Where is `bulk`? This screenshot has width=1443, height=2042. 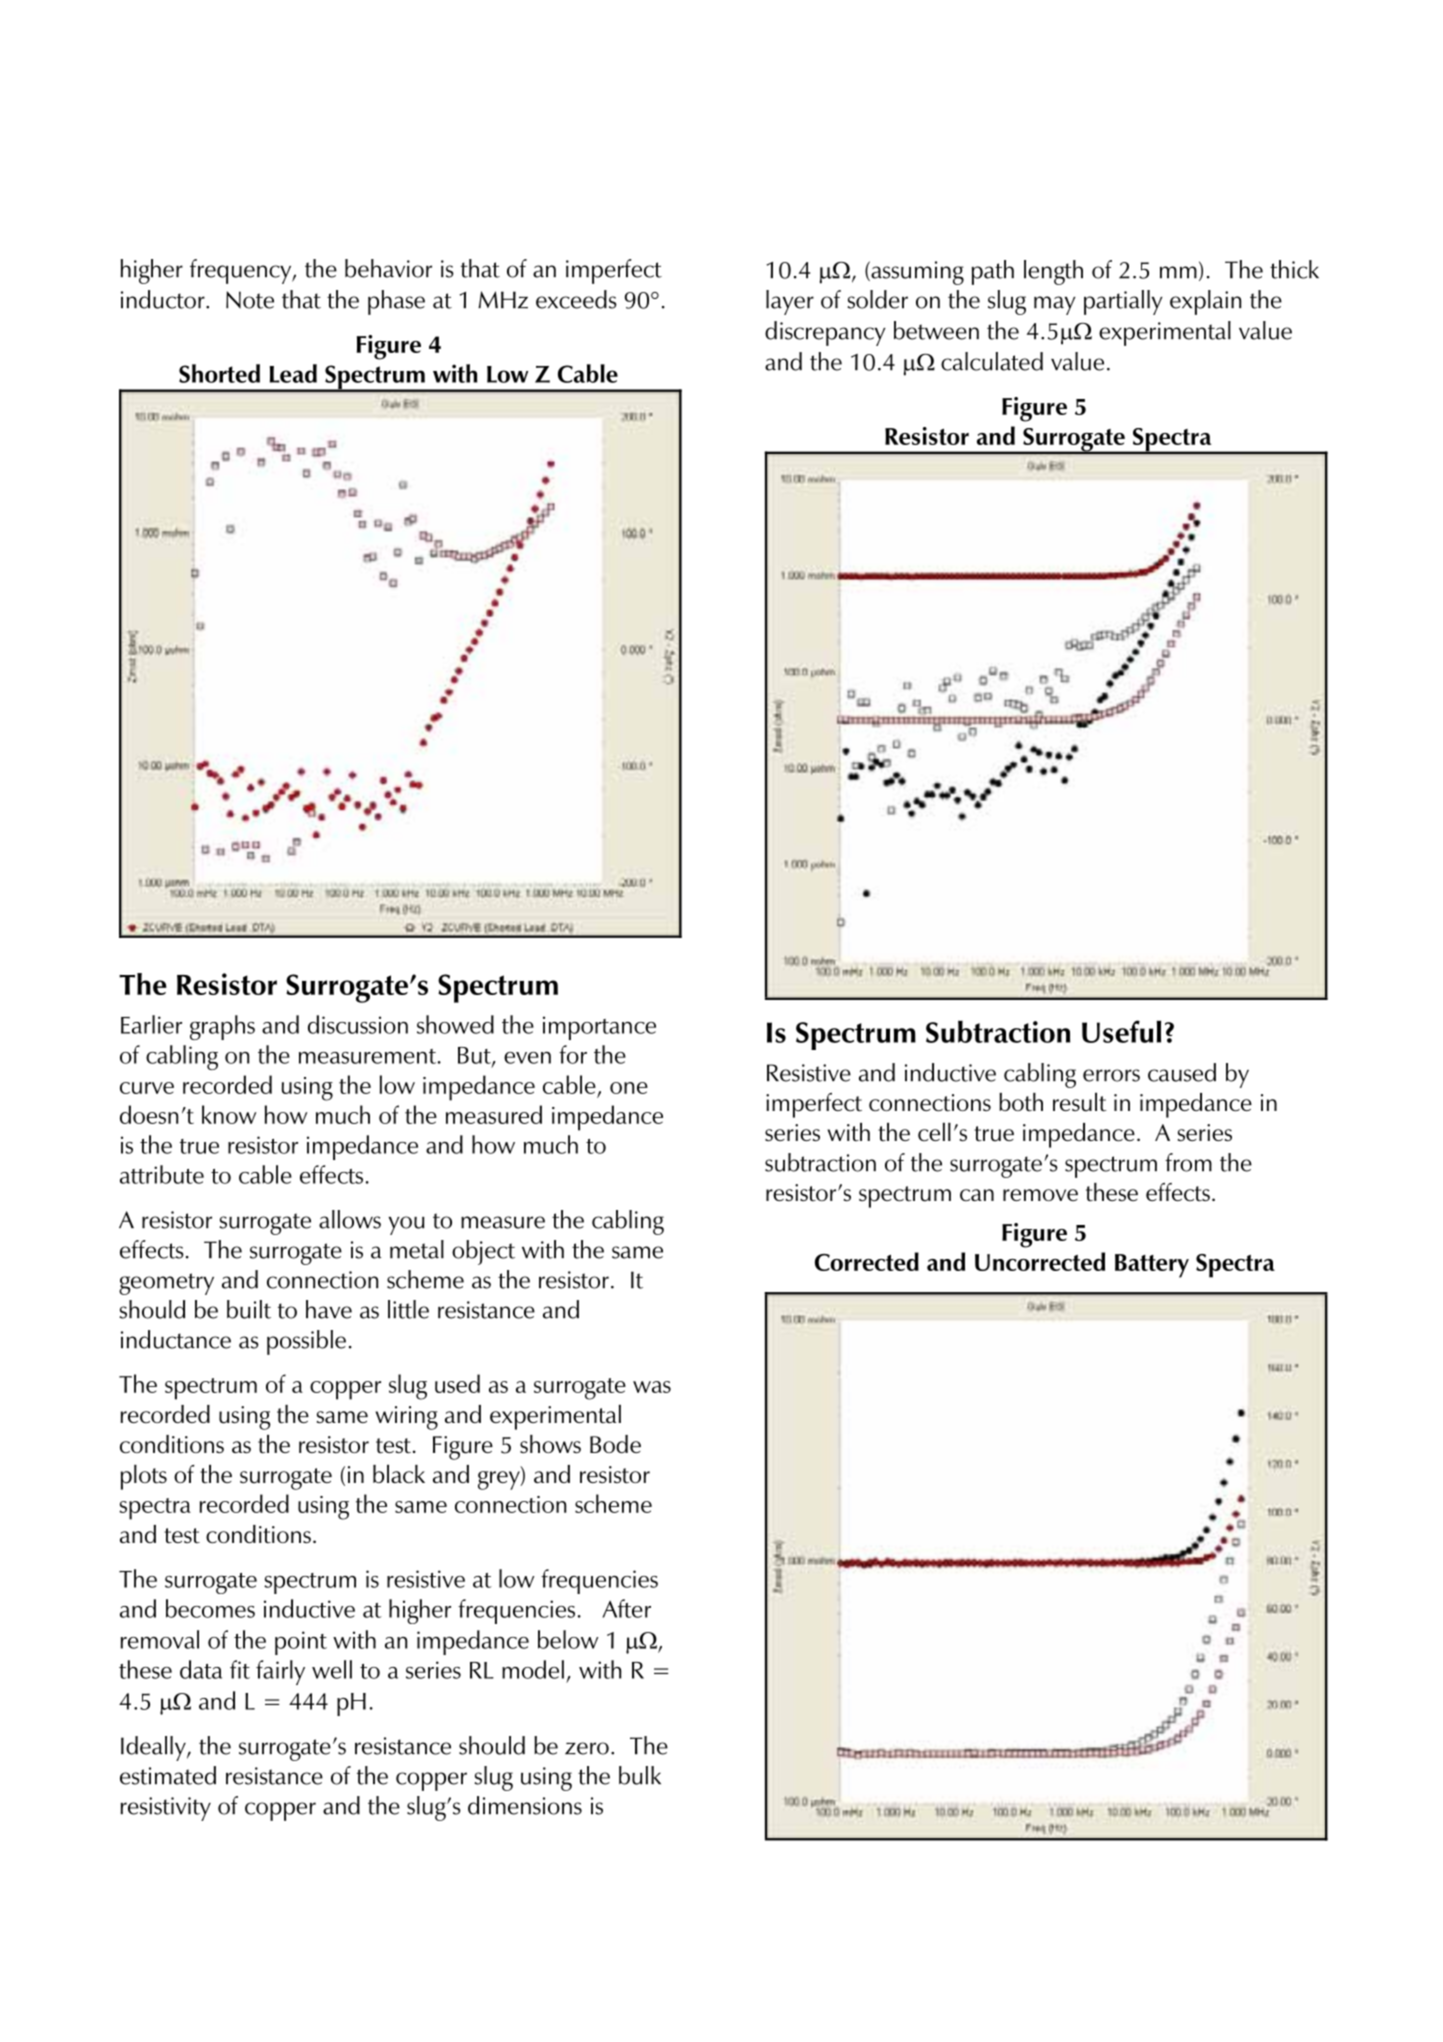
bulk is located at coordinates (640, 1775).
